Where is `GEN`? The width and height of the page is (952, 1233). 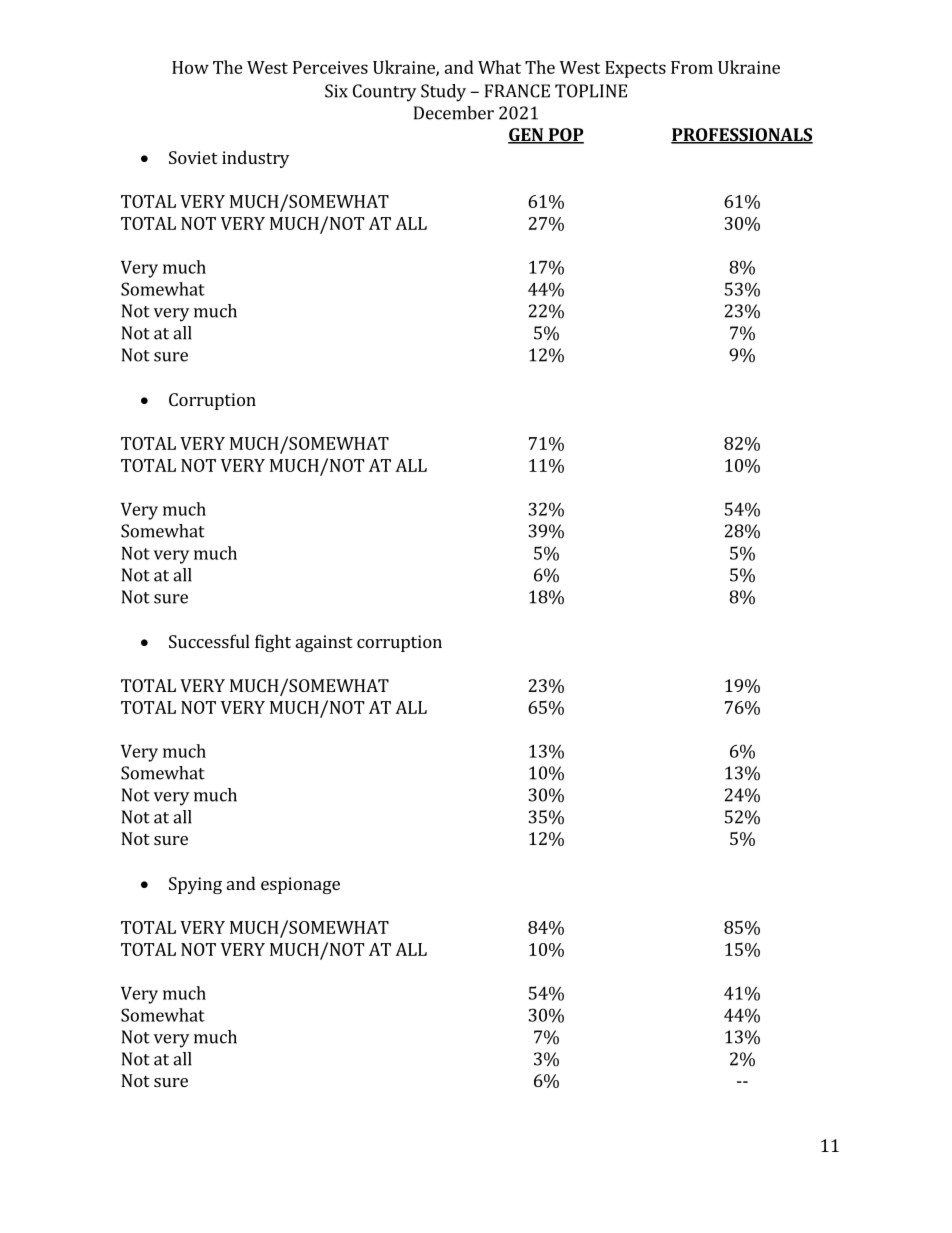
GEN is located at coordinates (526, 136).
